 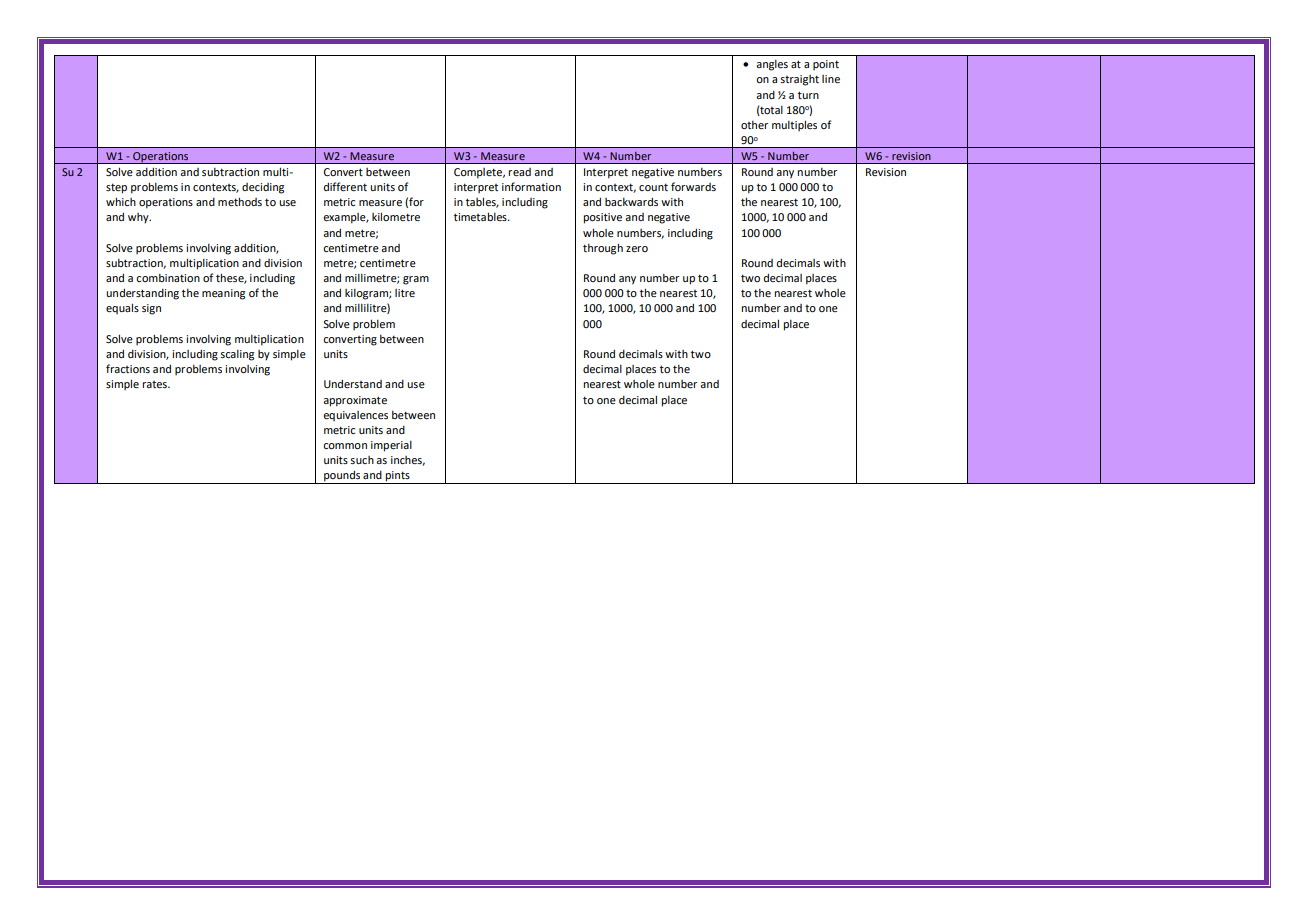 What do you see at coordinates (240, 201) in the screenshot?
I see `methods` at bounding box center [240, 201].
